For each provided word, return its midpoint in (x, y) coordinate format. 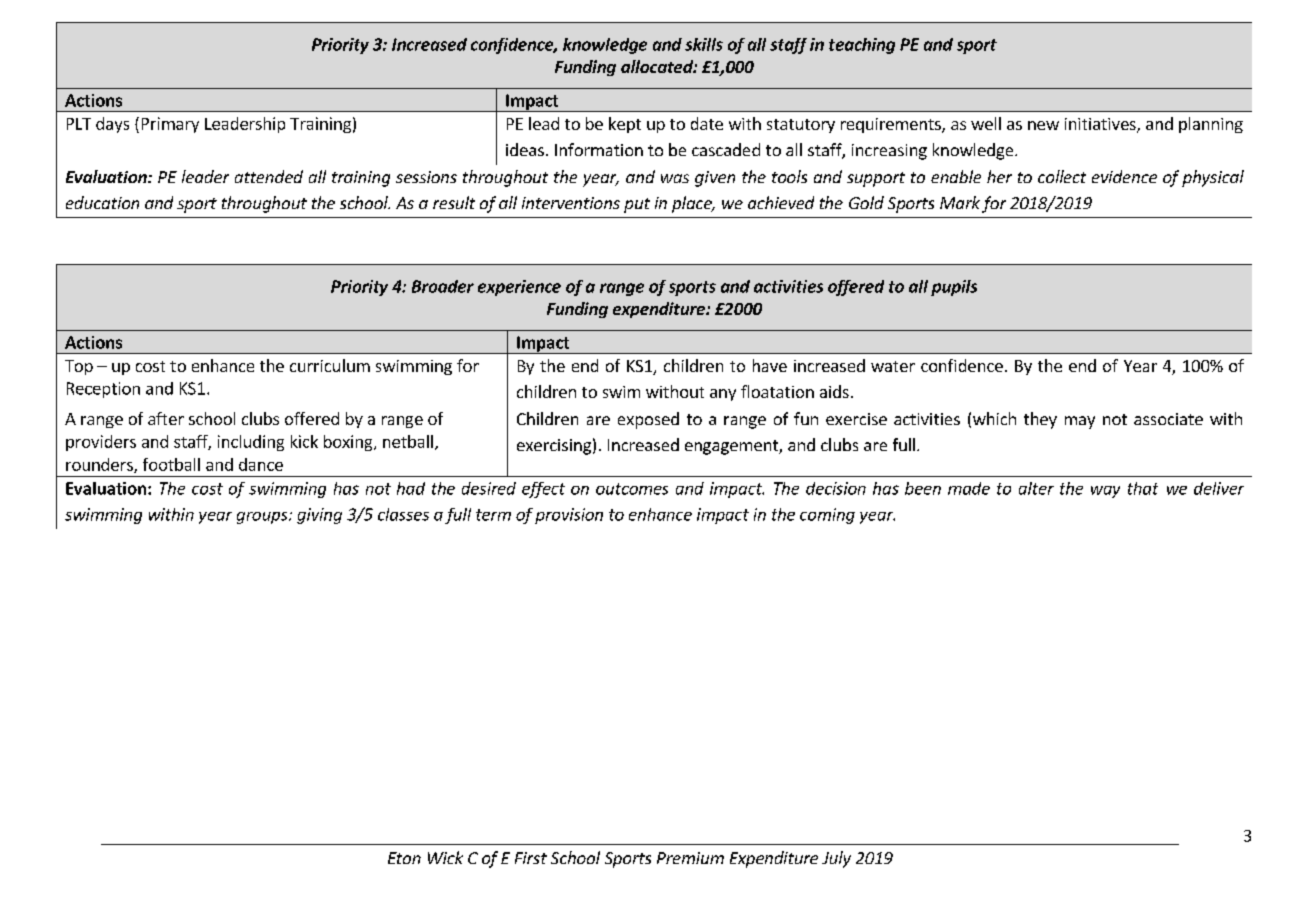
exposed (648, 420)
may (1080, 422)
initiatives (1101, 125)
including (251, 443)
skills (704, 44)
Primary (170, 125)
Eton (404, 858)
